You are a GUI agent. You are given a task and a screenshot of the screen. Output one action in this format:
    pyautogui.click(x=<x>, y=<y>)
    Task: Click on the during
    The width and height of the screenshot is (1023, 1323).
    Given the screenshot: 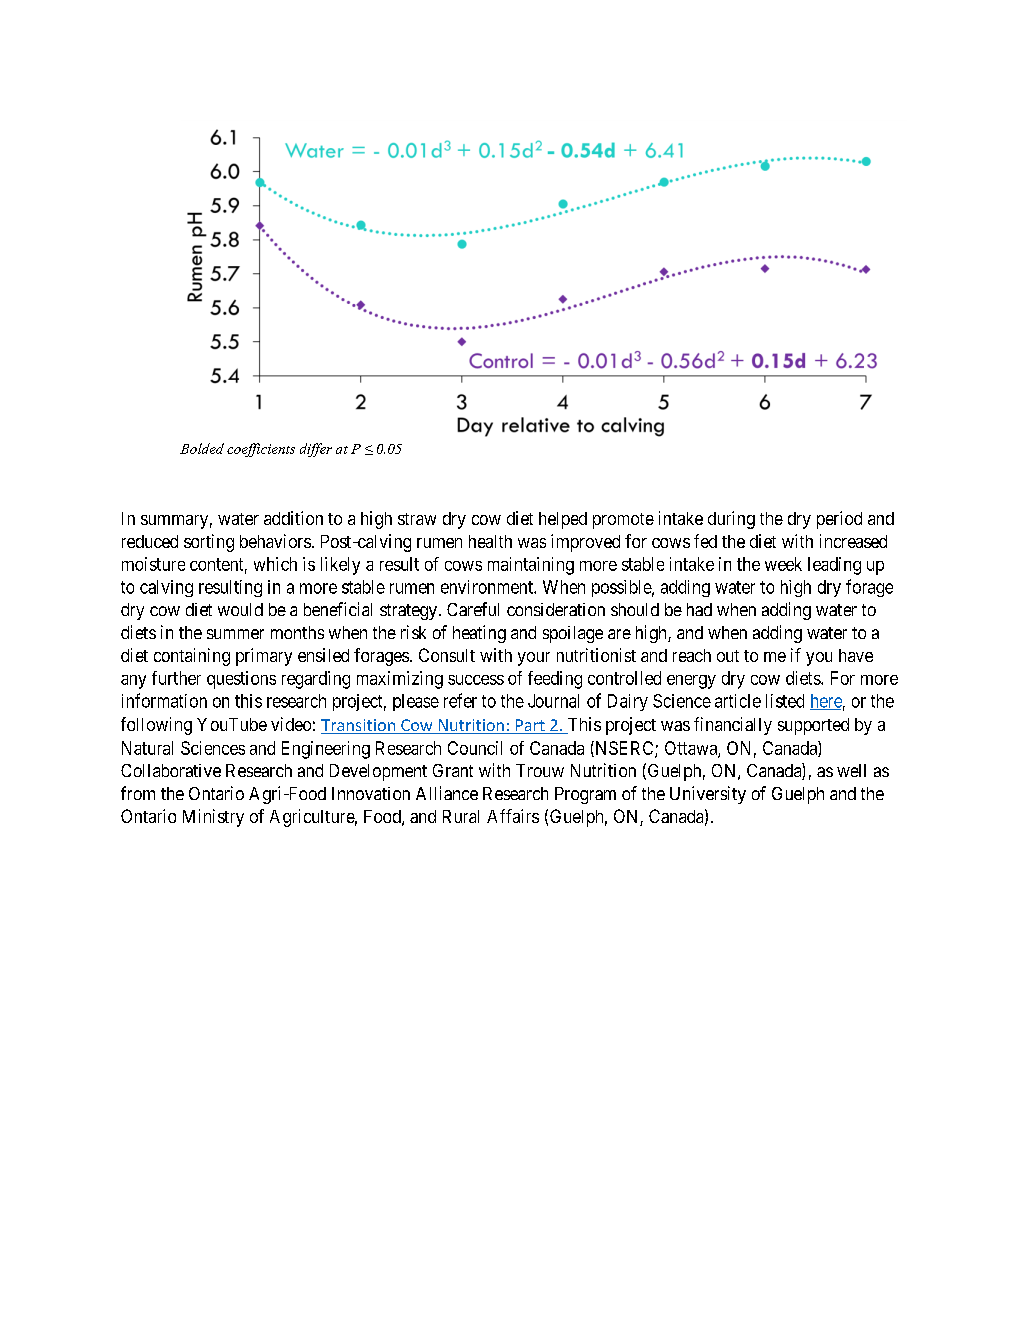 What is the action you would take?
    pyautogui.click(x=731, y=520)
